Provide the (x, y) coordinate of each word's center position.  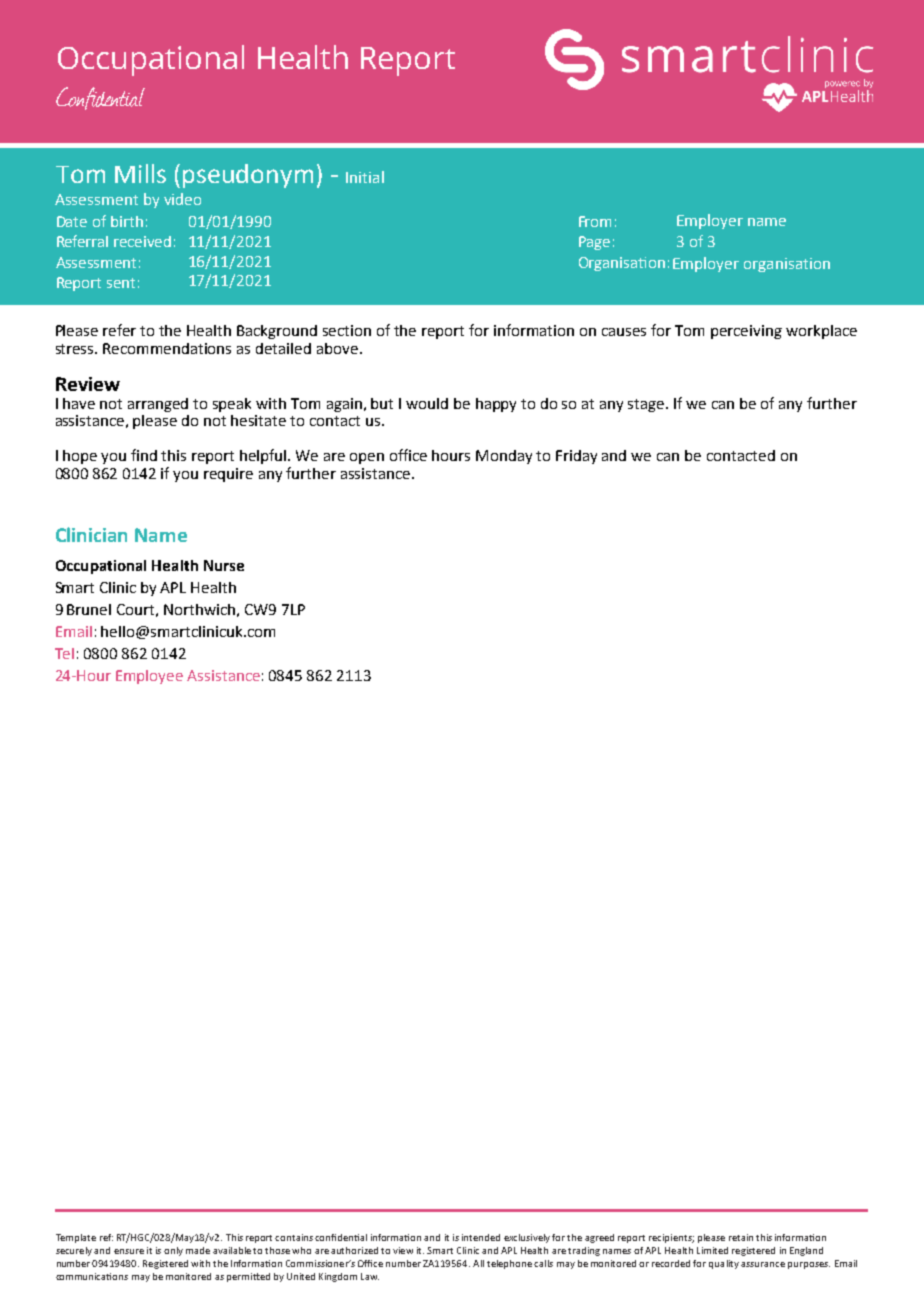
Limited (712, 1250)
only (173, 1251)
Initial (365, 177)
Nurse (224, 565)
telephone (509, 1264)
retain (741, 1237)
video (182, 199)
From (595, 221)
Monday (504, 457)
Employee (149, 677)
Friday (576, 457)
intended (481, 1237)
